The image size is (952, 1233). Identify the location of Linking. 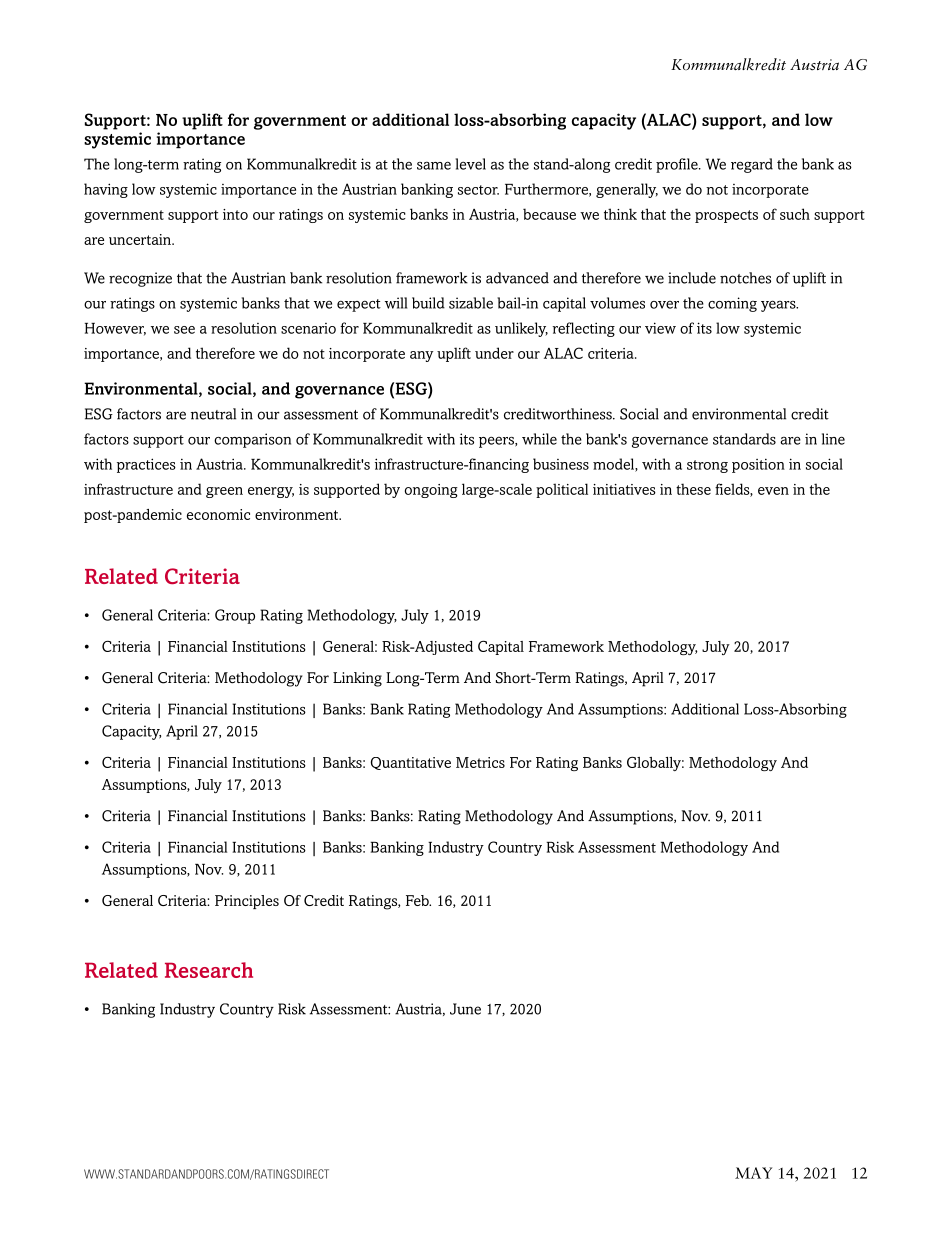
(357, 679).
